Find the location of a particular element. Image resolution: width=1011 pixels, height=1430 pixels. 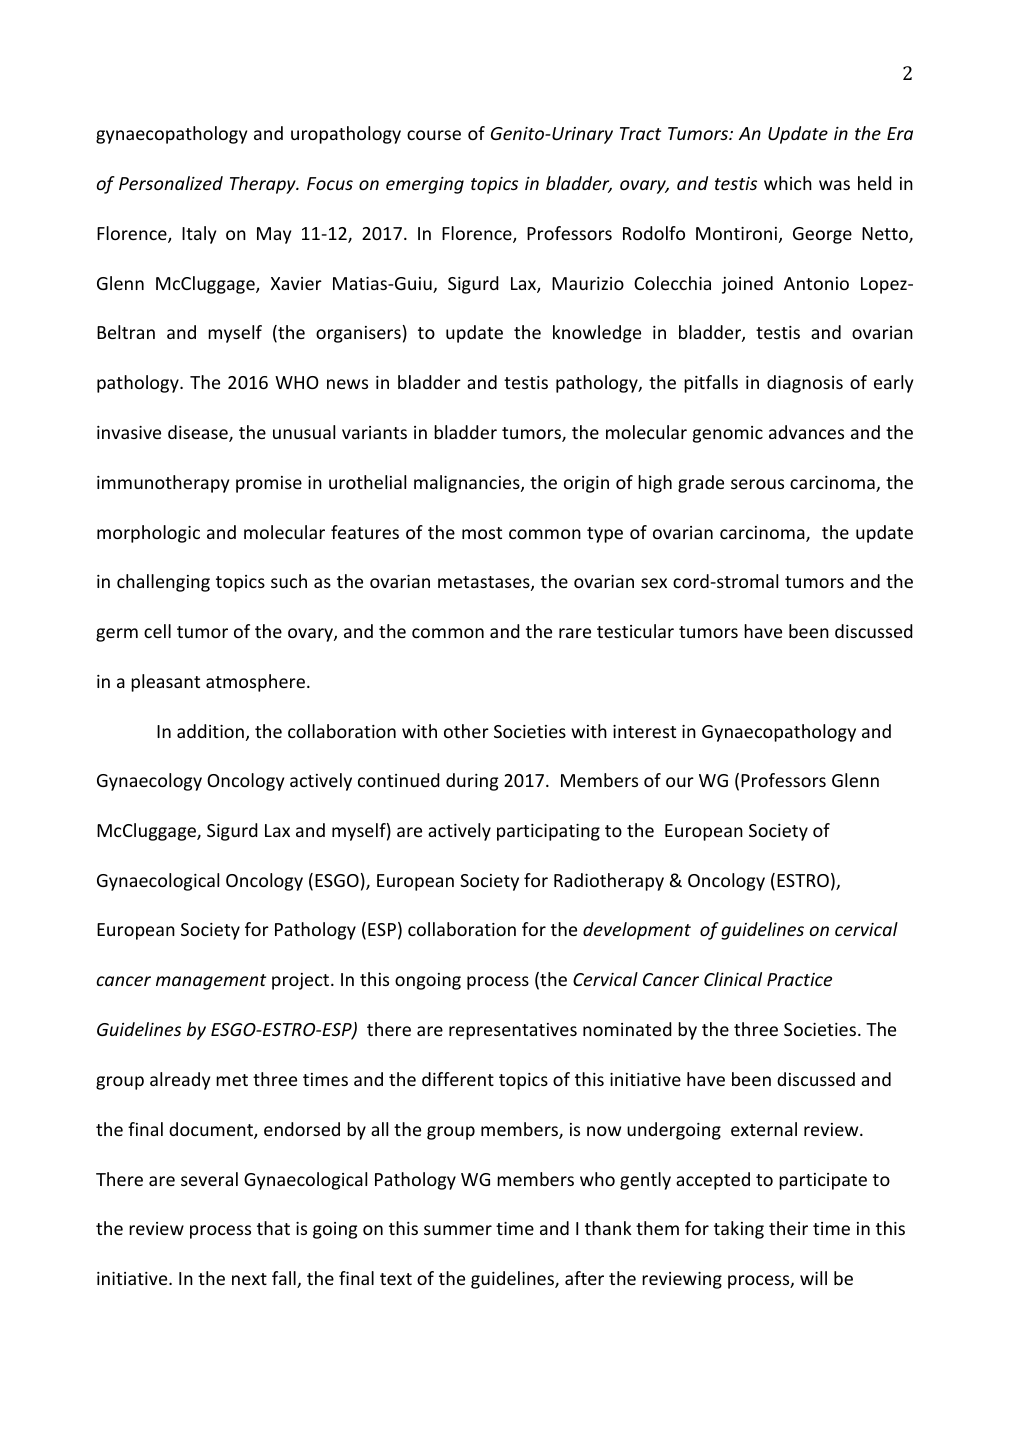

during is located at coordinates (472, 782).
